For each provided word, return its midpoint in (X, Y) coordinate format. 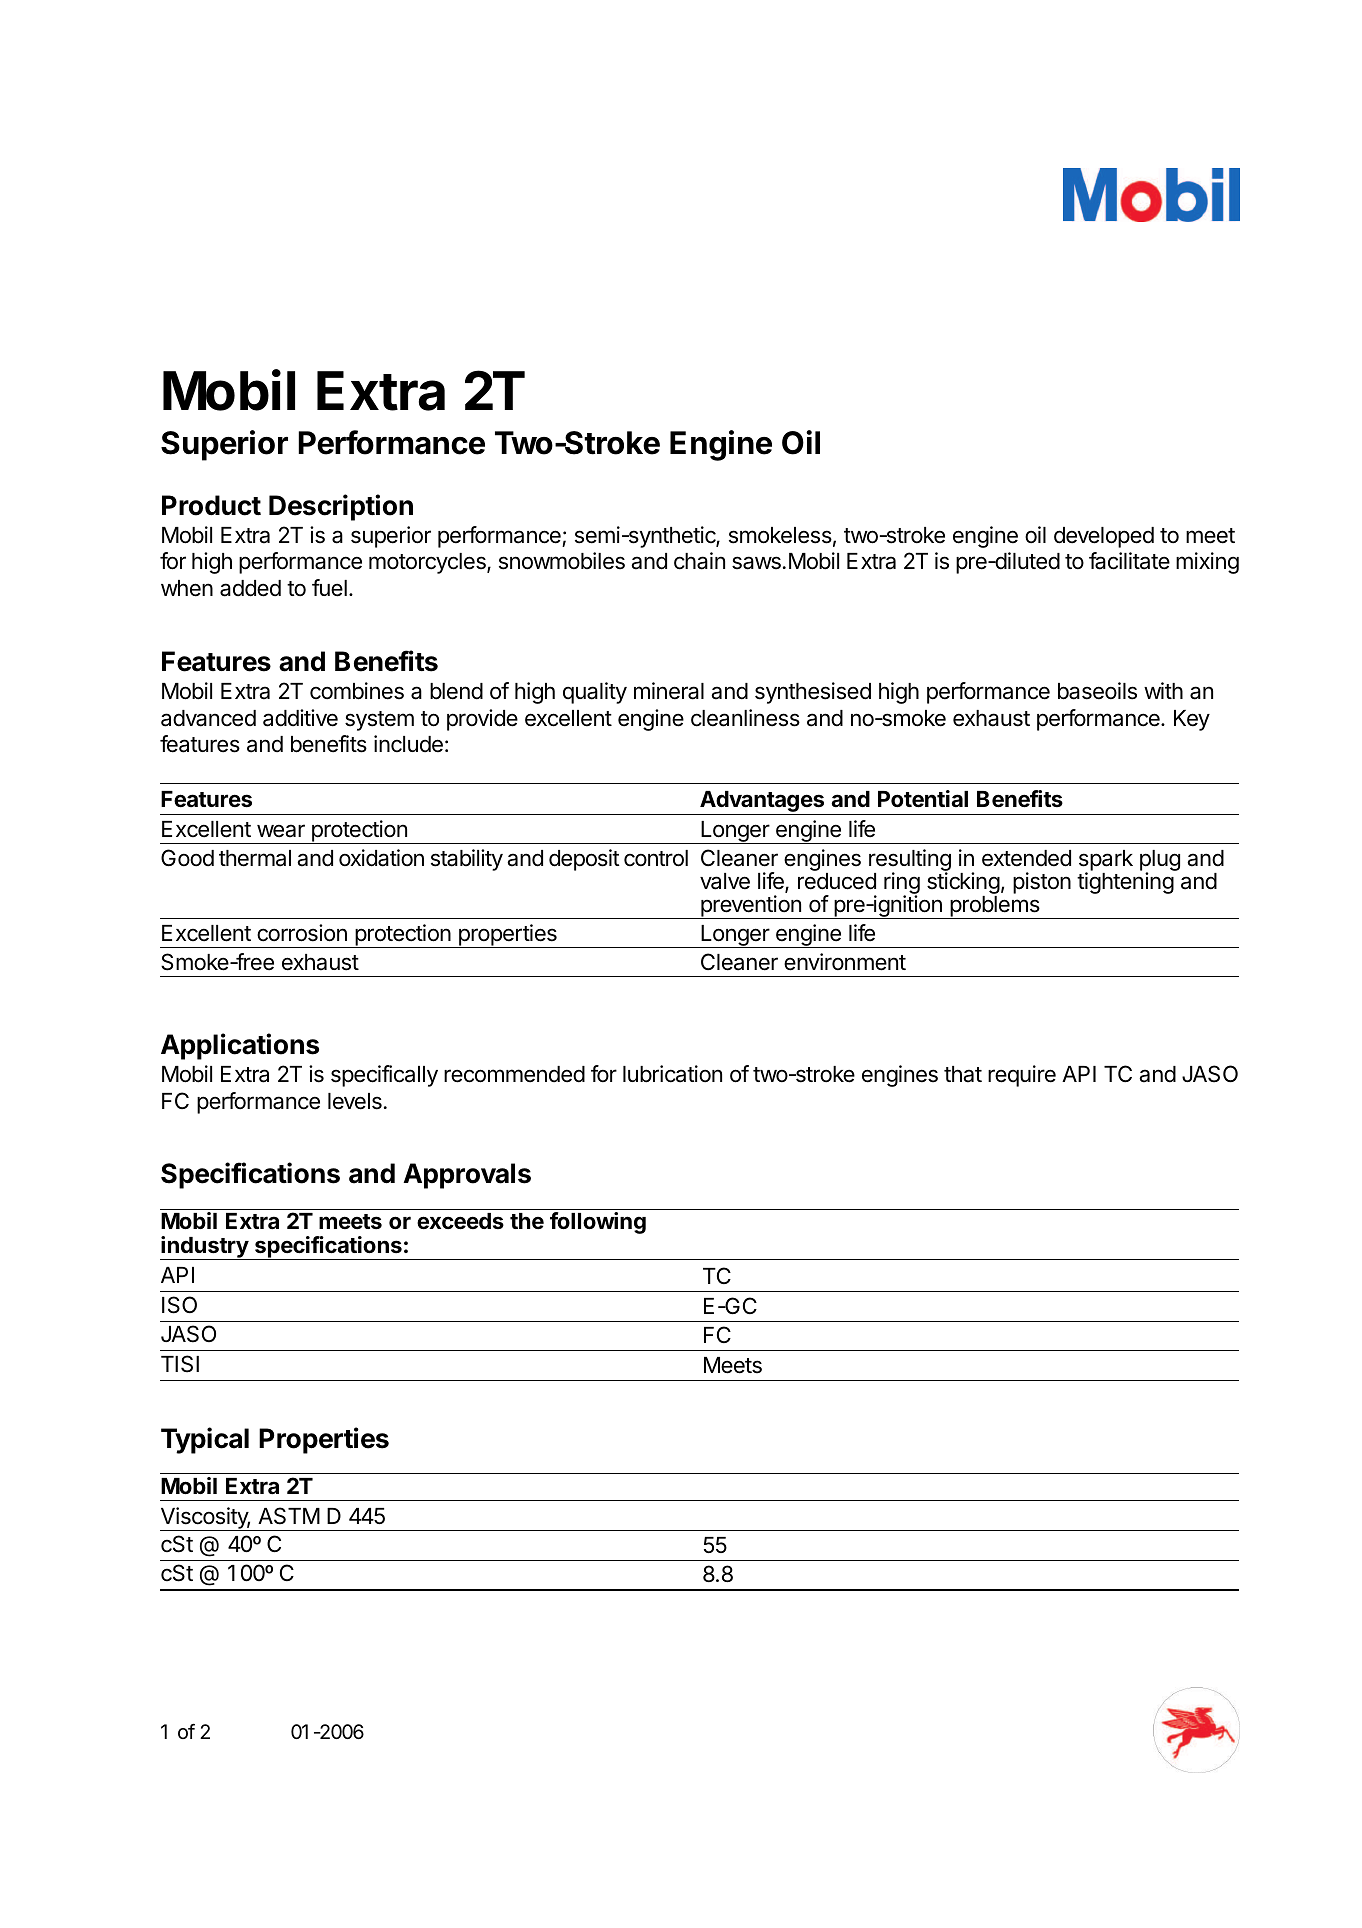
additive (300, 718)
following (598, 1223)
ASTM (289, 1516)
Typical (205, 1440)
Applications (240, 1046)
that (963, 1074)
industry (205, 1248)
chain (699, 561)
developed (1104, 537)
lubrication (672, 1074)
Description (341, 507)
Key (1192, 720)
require (1022, 1076)
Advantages (762, 803)
